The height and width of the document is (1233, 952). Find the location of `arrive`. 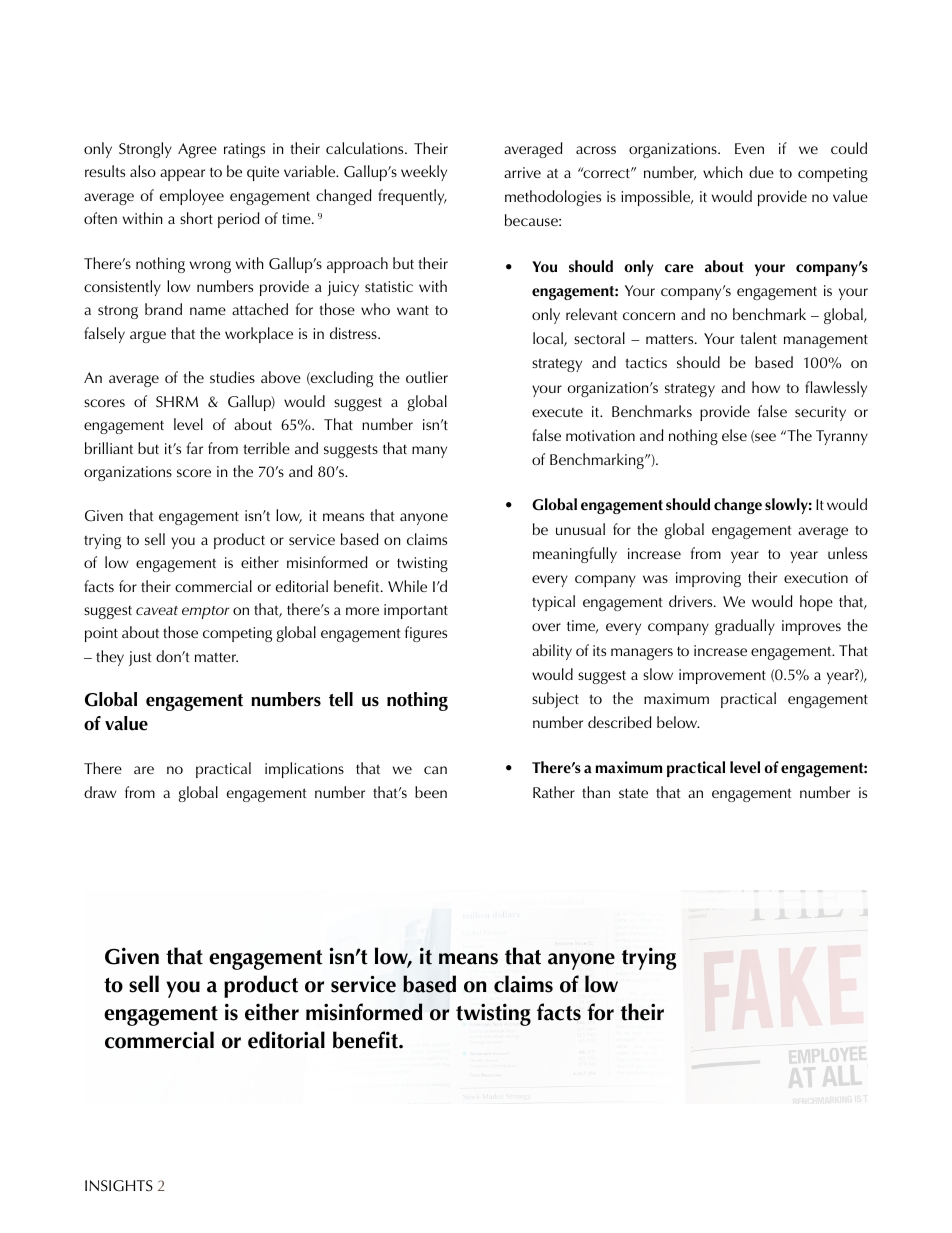

arrive is located at coordinates (522, 172).
